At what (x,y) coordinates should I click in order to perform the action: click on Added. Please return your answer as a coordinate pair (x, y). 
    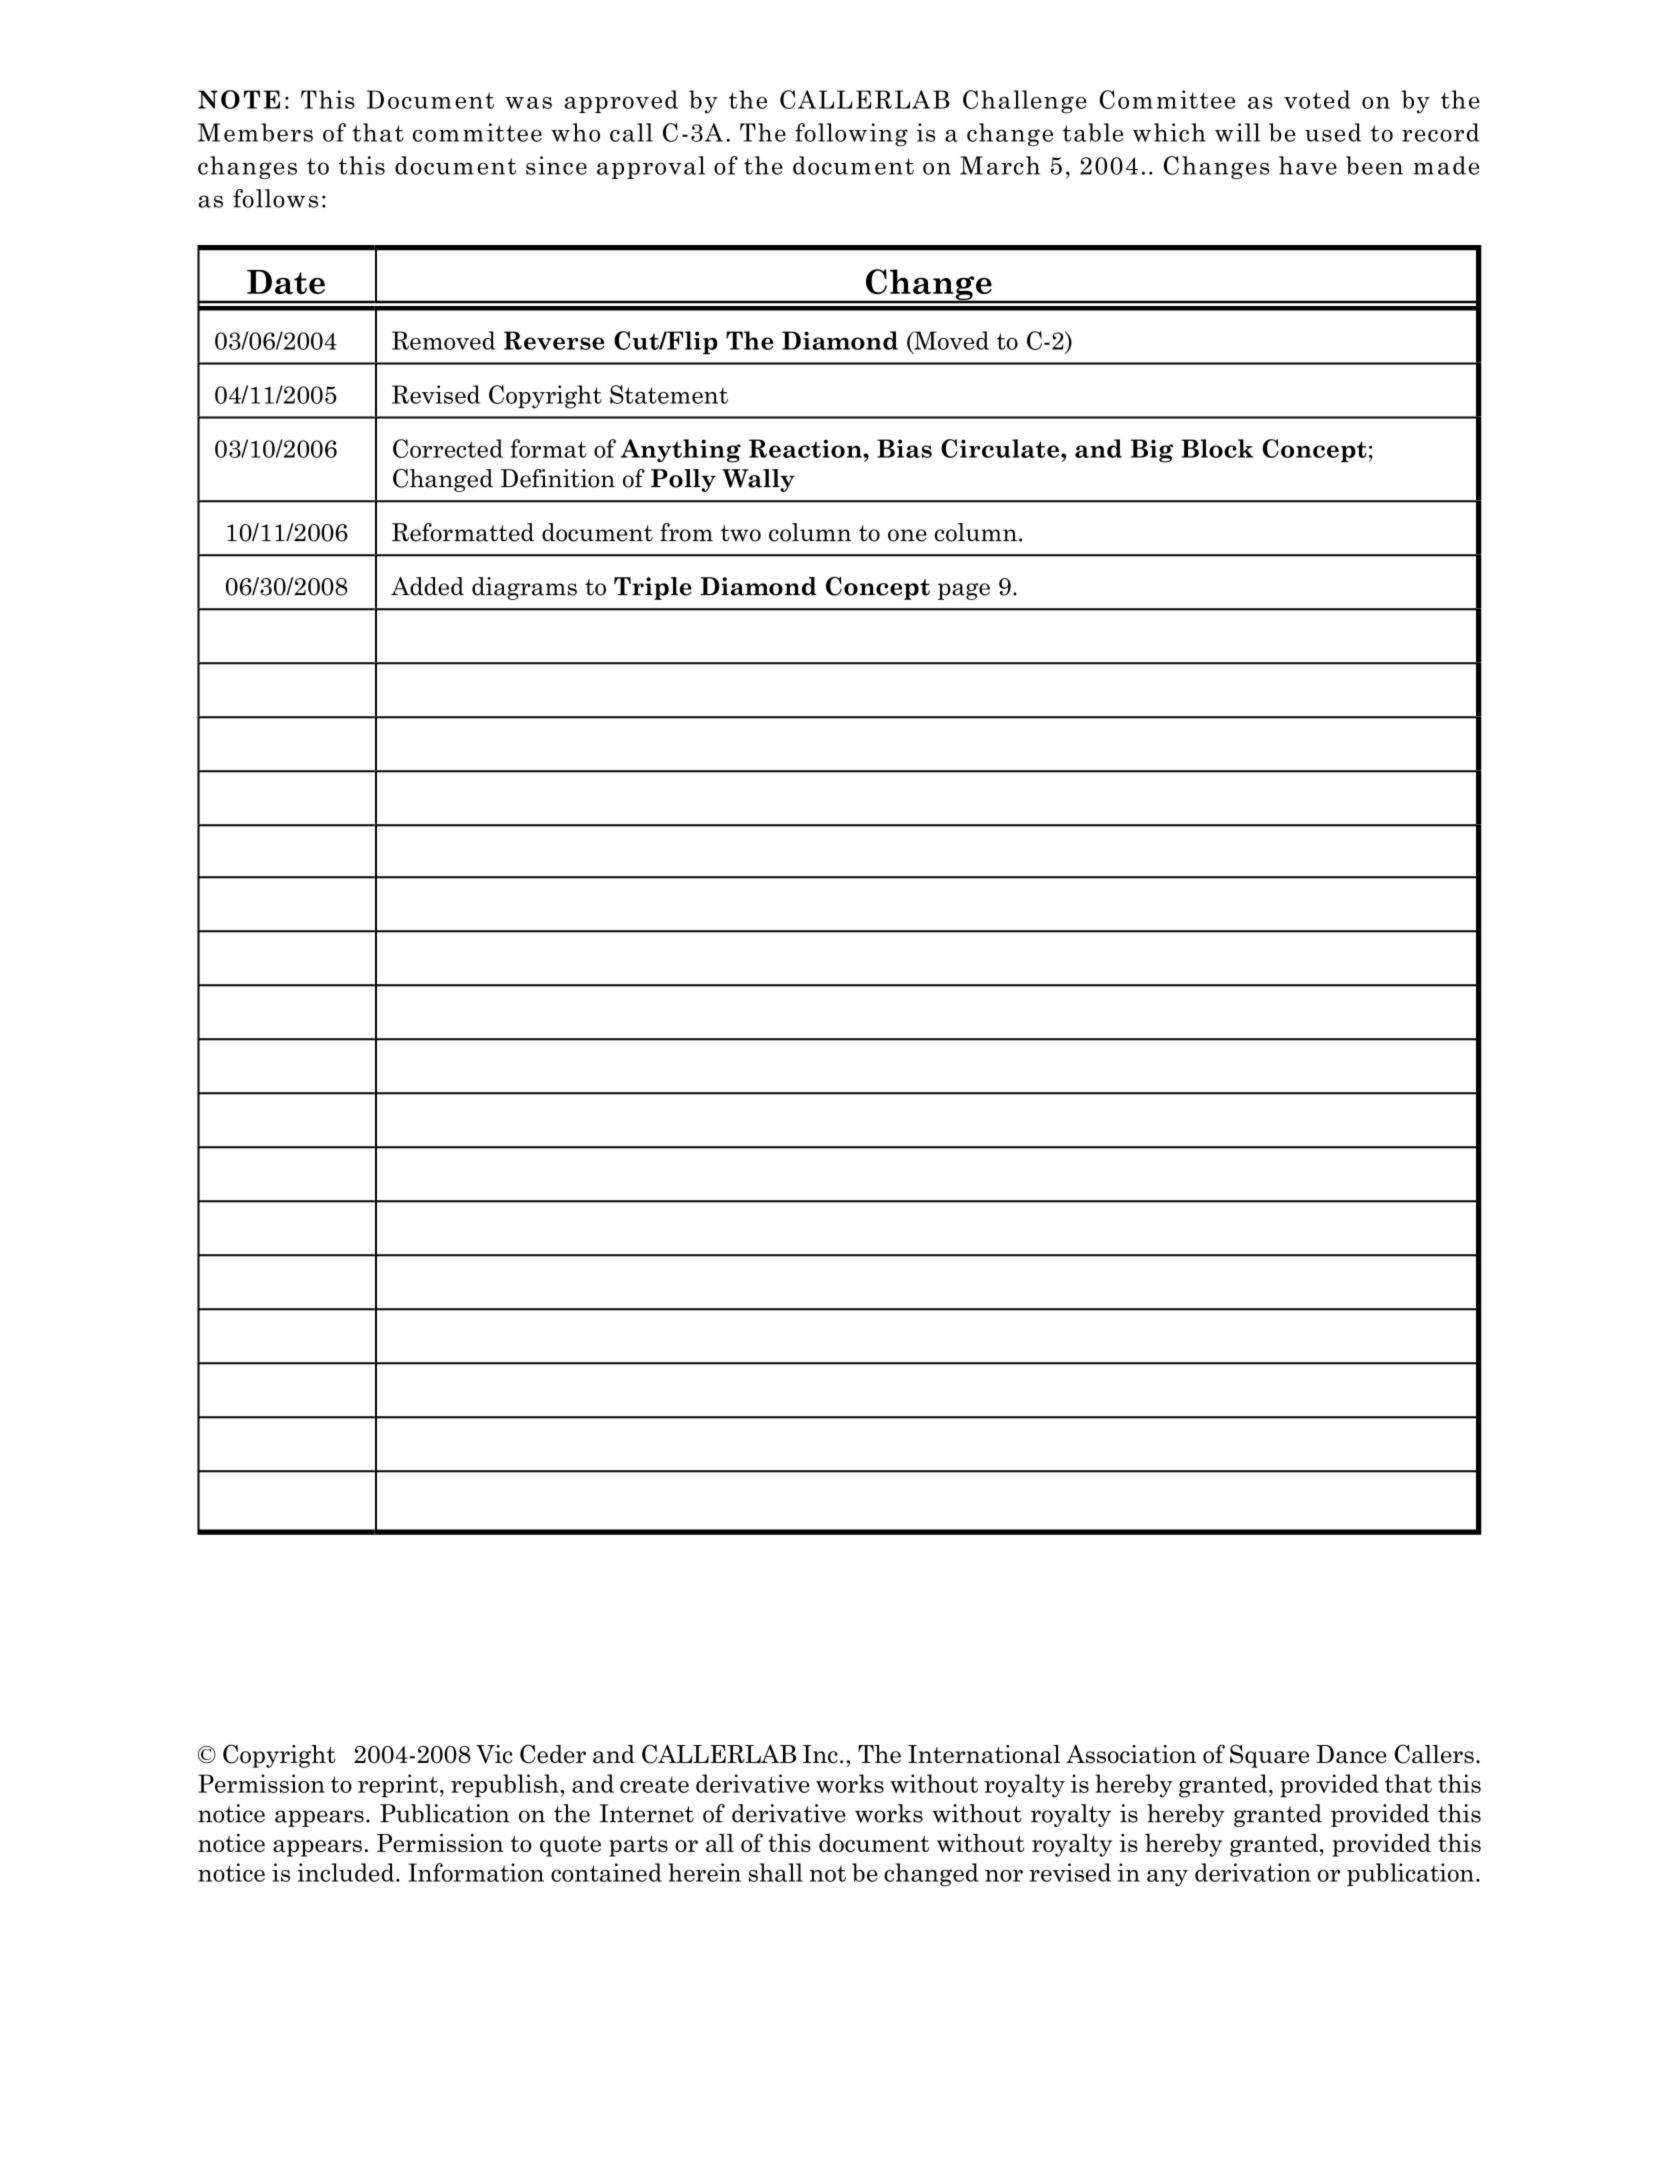
    Looking at the image, I should click on (427, 586).
